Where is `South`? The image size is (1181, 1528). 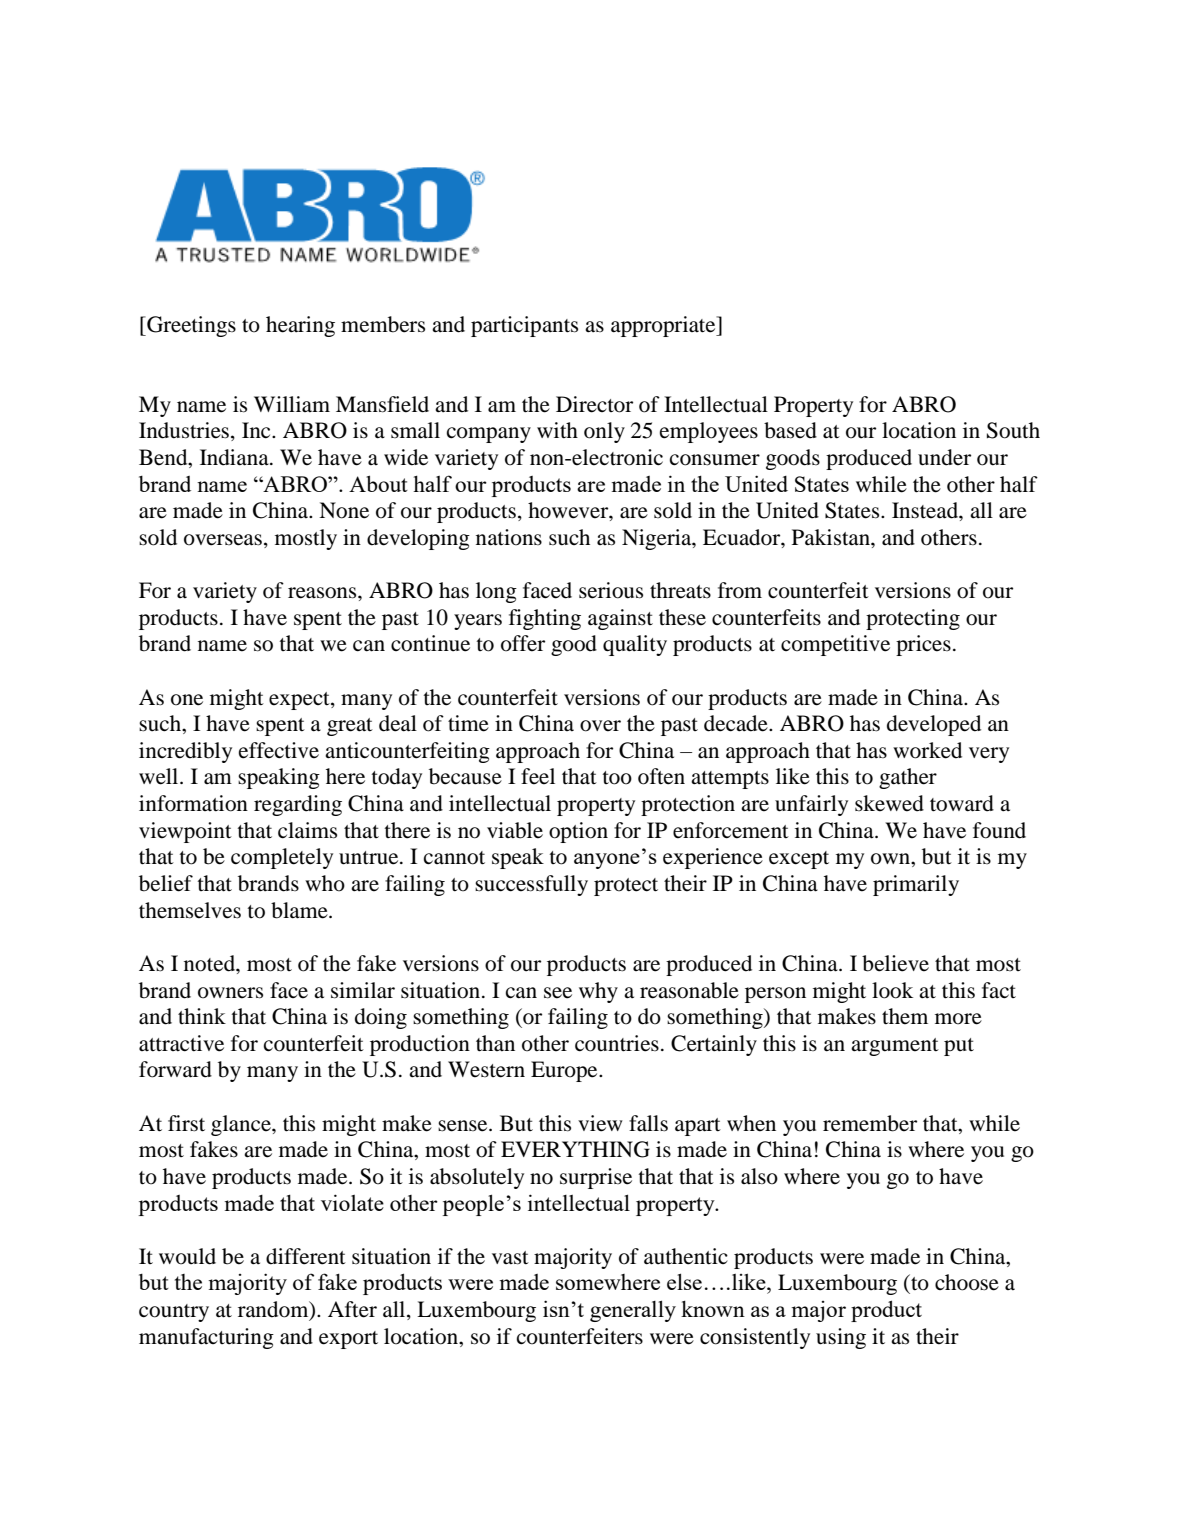 South is located at coordinates (1013, 430).
